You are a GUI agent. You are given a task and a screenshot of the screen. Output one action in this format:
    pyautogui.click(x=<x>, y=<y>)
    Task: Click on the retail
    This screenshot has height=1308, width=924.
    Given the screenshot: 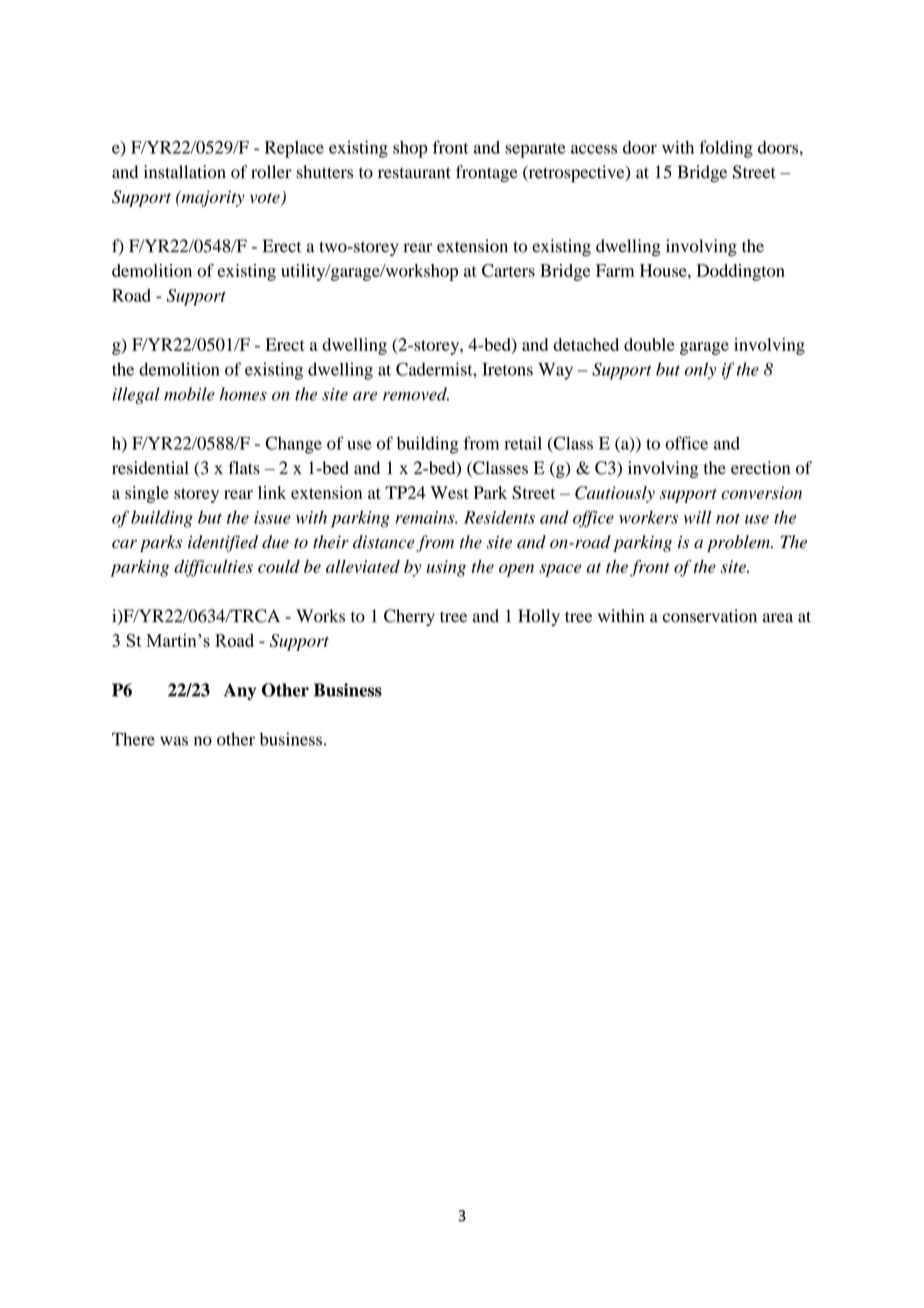 What is the action you would take?
    pyautogui.click(x=523, y=443)
